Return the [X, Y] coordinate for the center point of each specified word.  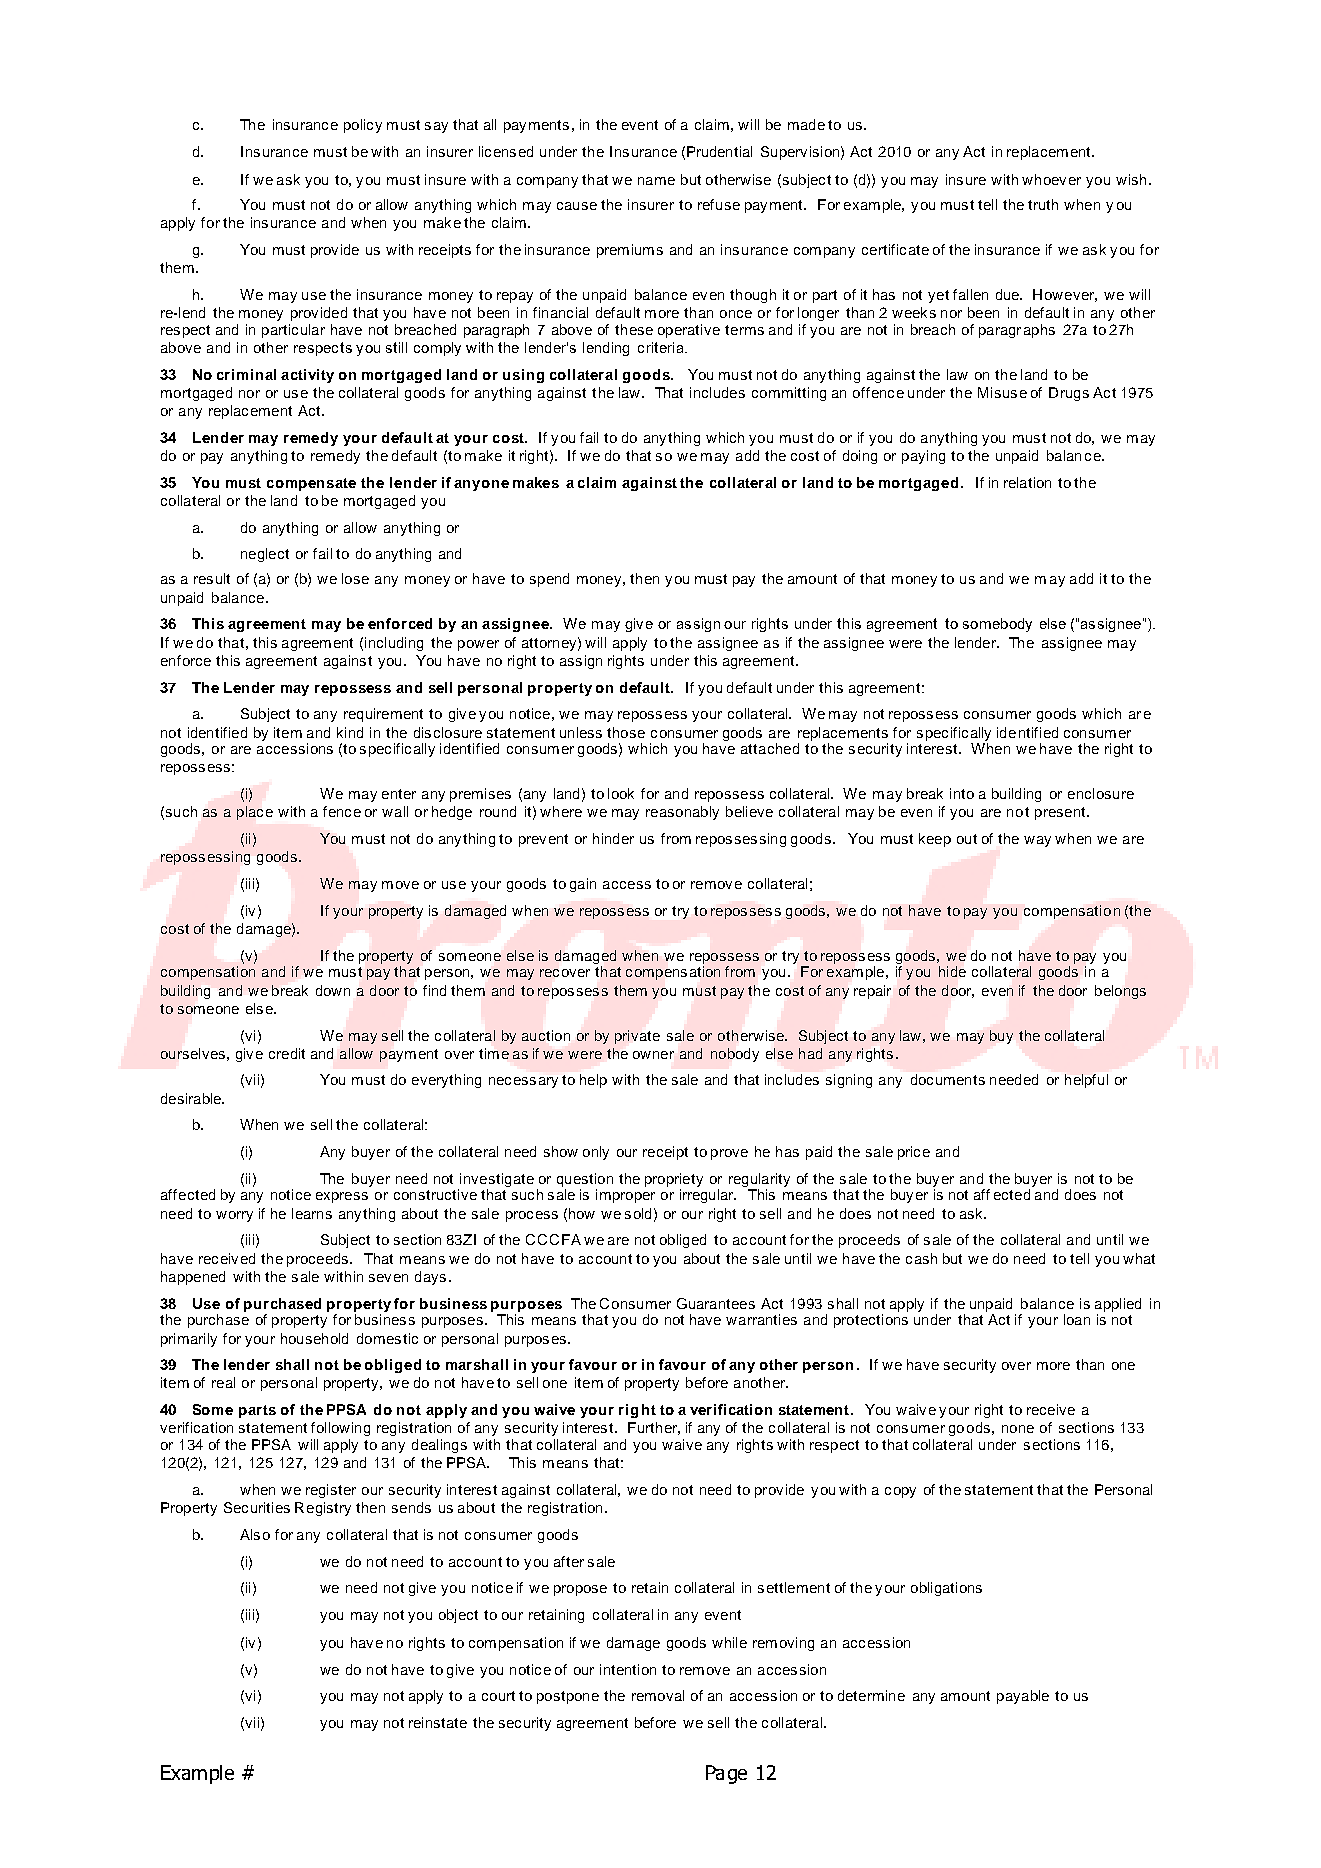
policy [363, 126]
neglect [265, 555]
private [637, 1037]
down [333, 990]
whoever [1051, 179]
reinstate [438, 1722]
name [656, 181]
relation [1027, 482]
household [314, 1338]
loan [1077, 1319]
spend [549, 580]
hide [952, 971]
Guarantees [716, 1303]
